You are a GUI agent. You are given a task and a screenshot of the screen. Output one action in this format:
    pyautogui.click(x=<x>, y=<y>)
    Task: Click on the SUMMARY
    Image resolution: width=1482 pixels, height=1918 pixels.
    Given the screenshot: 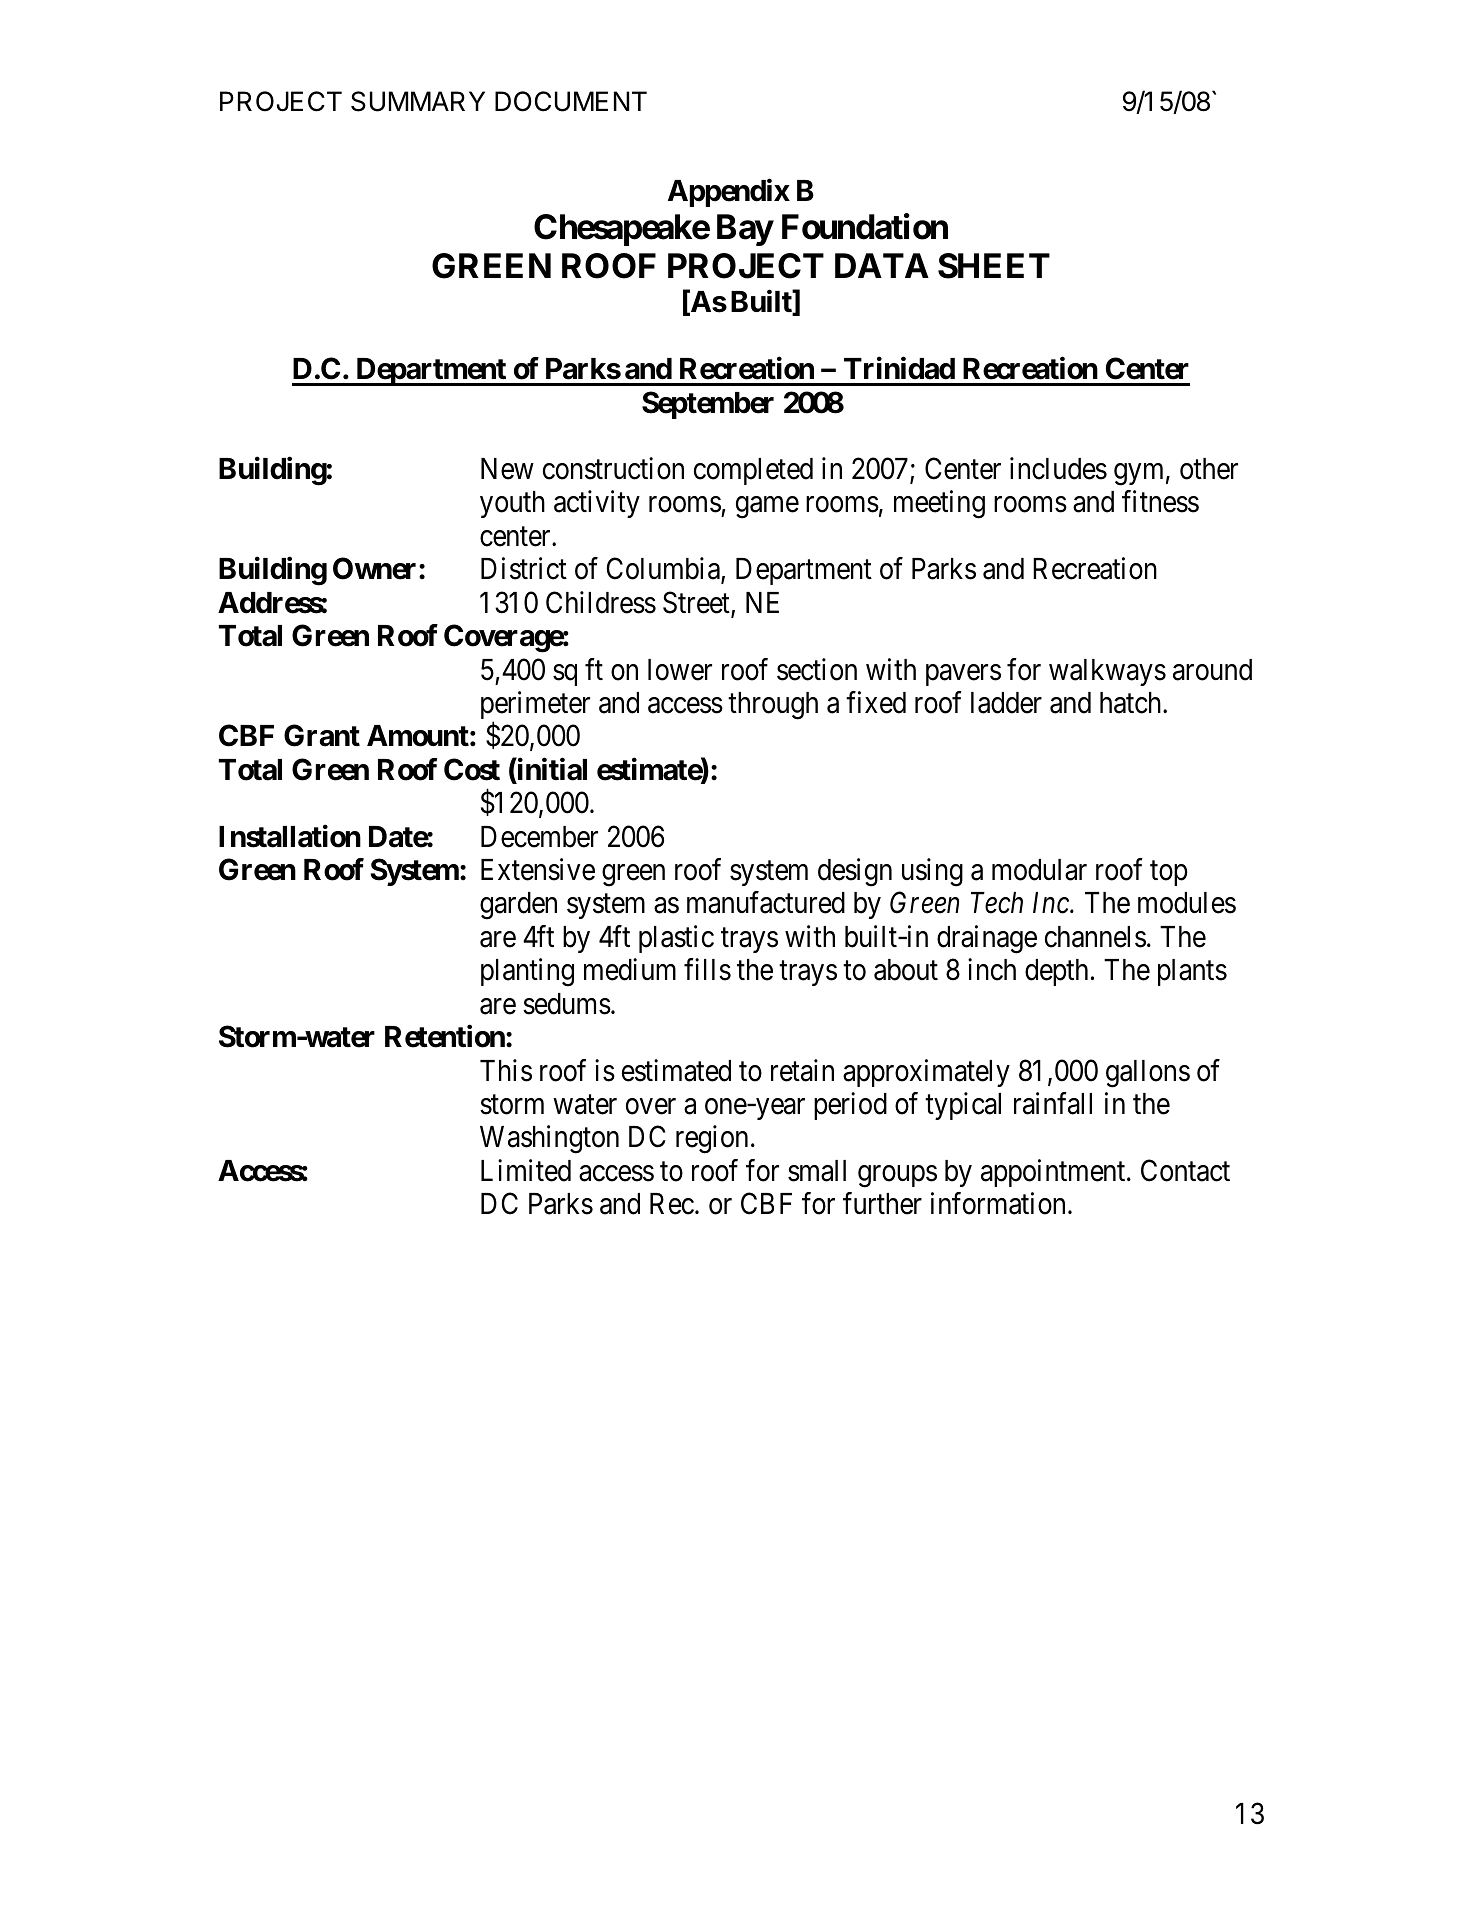 What is the action you would take?
    pyautogui.click(x=418, y=101)
